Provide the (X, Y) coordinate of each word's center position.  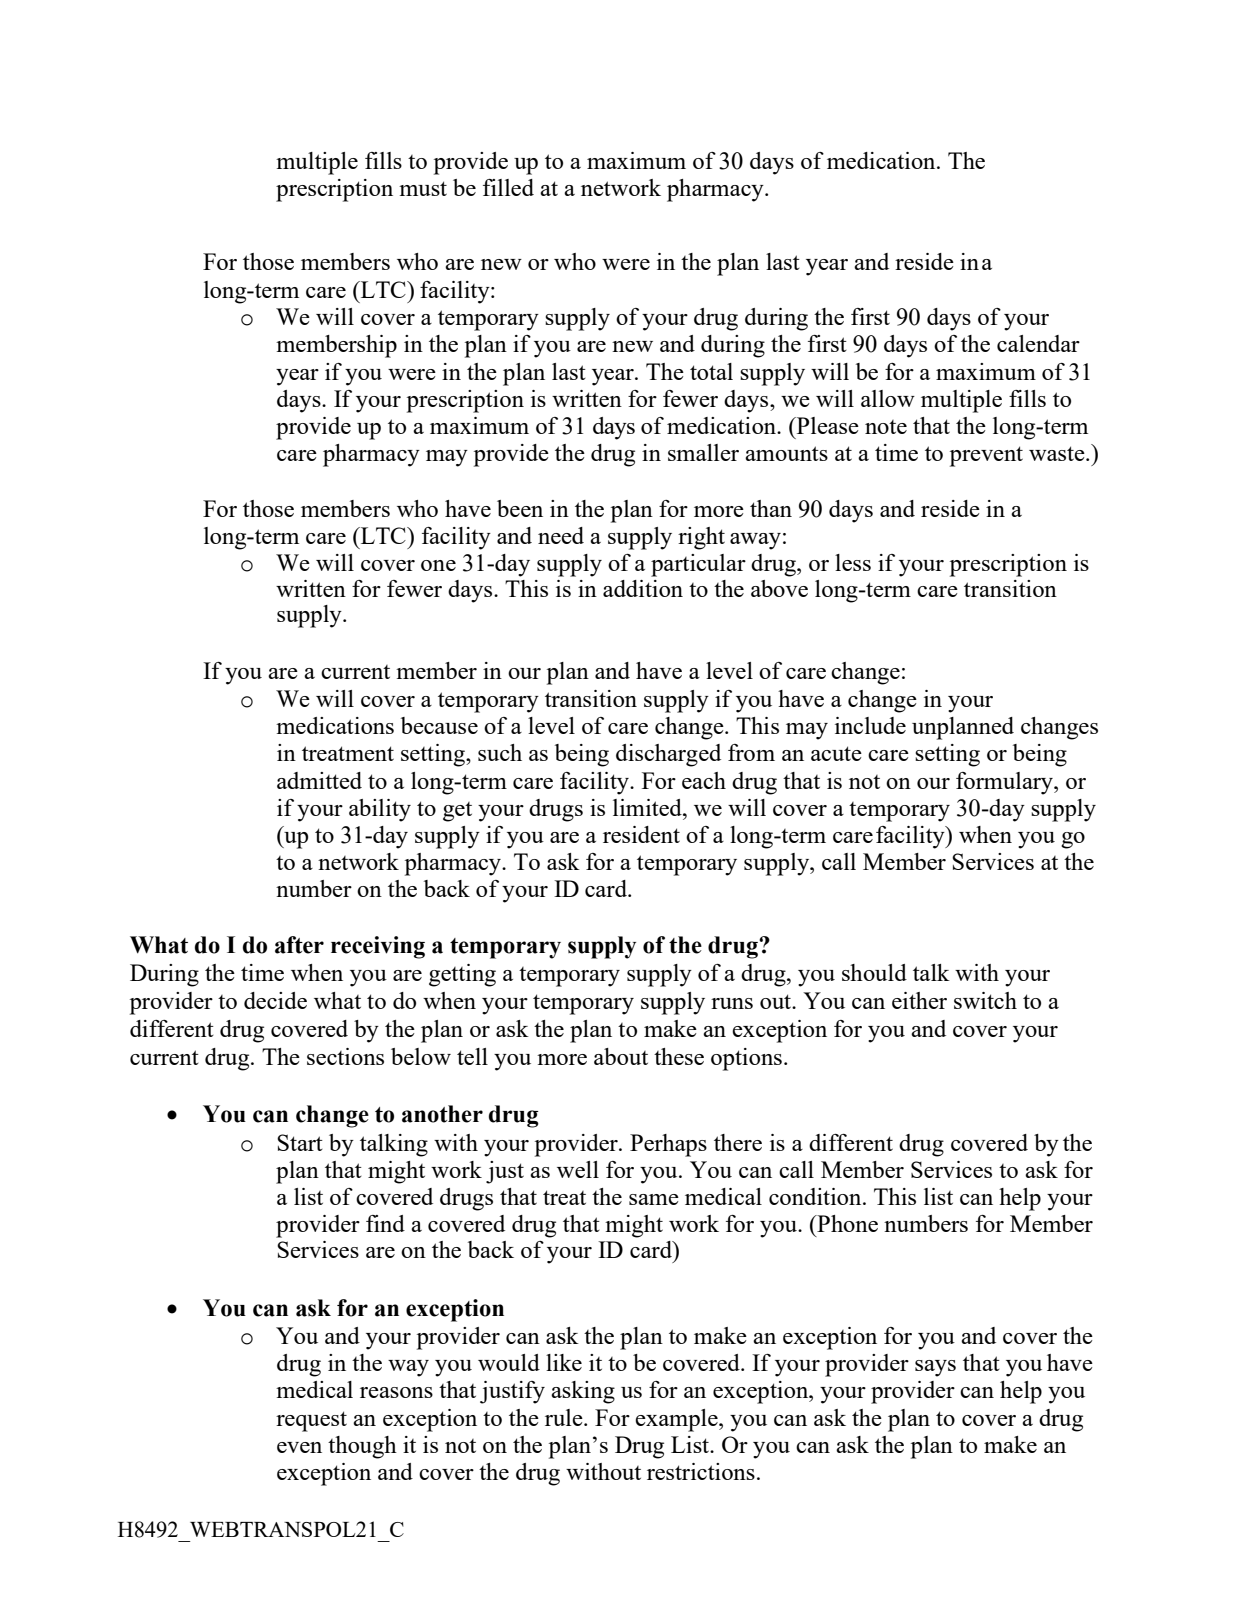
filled (508, 187)
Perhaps (668, 1145)
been (520, 508)
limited (648, 807)
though (362, 1447)
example (677, 1420)
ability (380, 810)
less (853, 562)
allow (888, 398)
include (870, 725)
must (423, 188)
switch (985, 1000)
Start (300, 1142)
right (701, 538)
